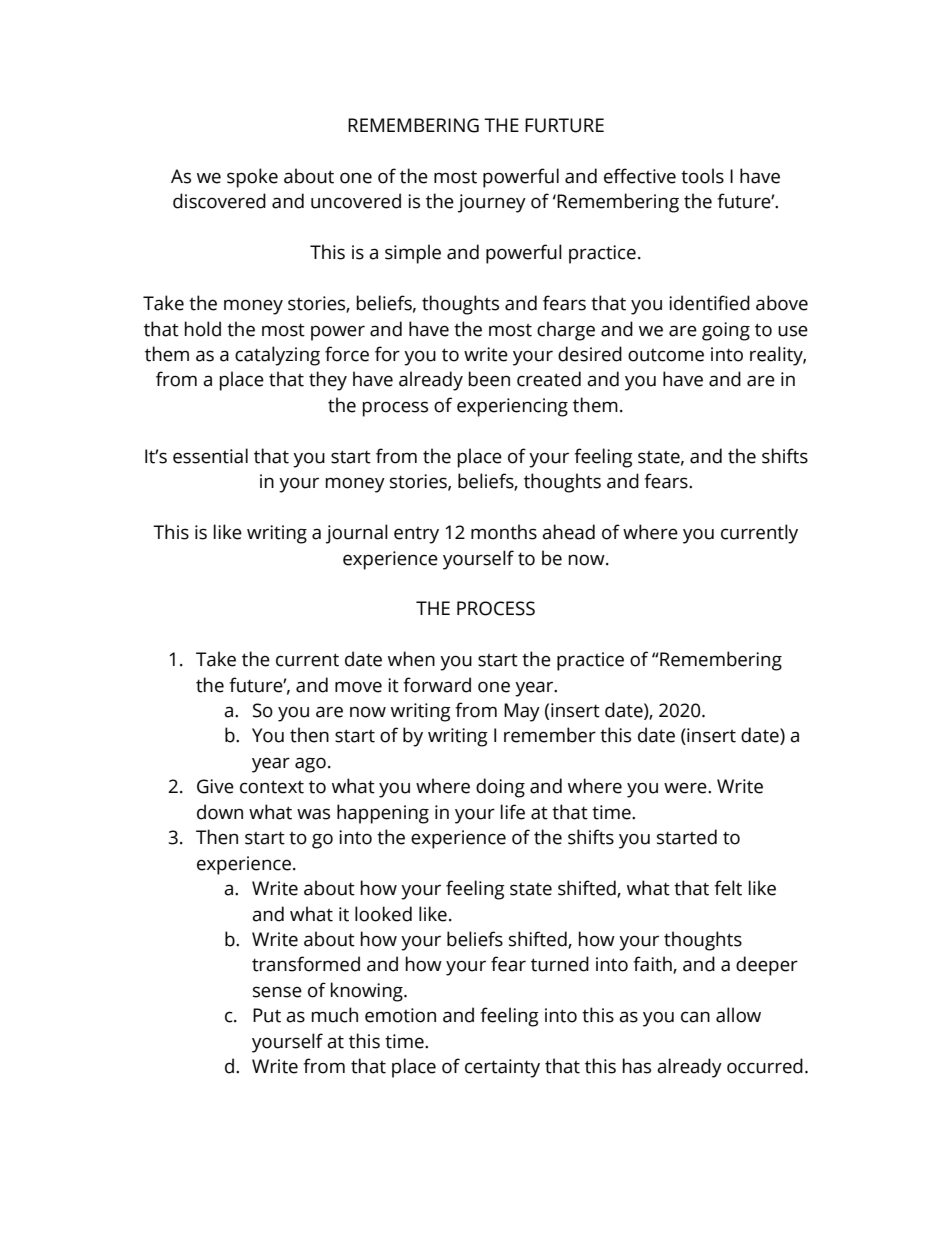 The width and height of the screenshot is (952, 1233). What do you see at coordinates (272, 787) in the screenshot?
I see `context` at bounding box center [272, 787].
